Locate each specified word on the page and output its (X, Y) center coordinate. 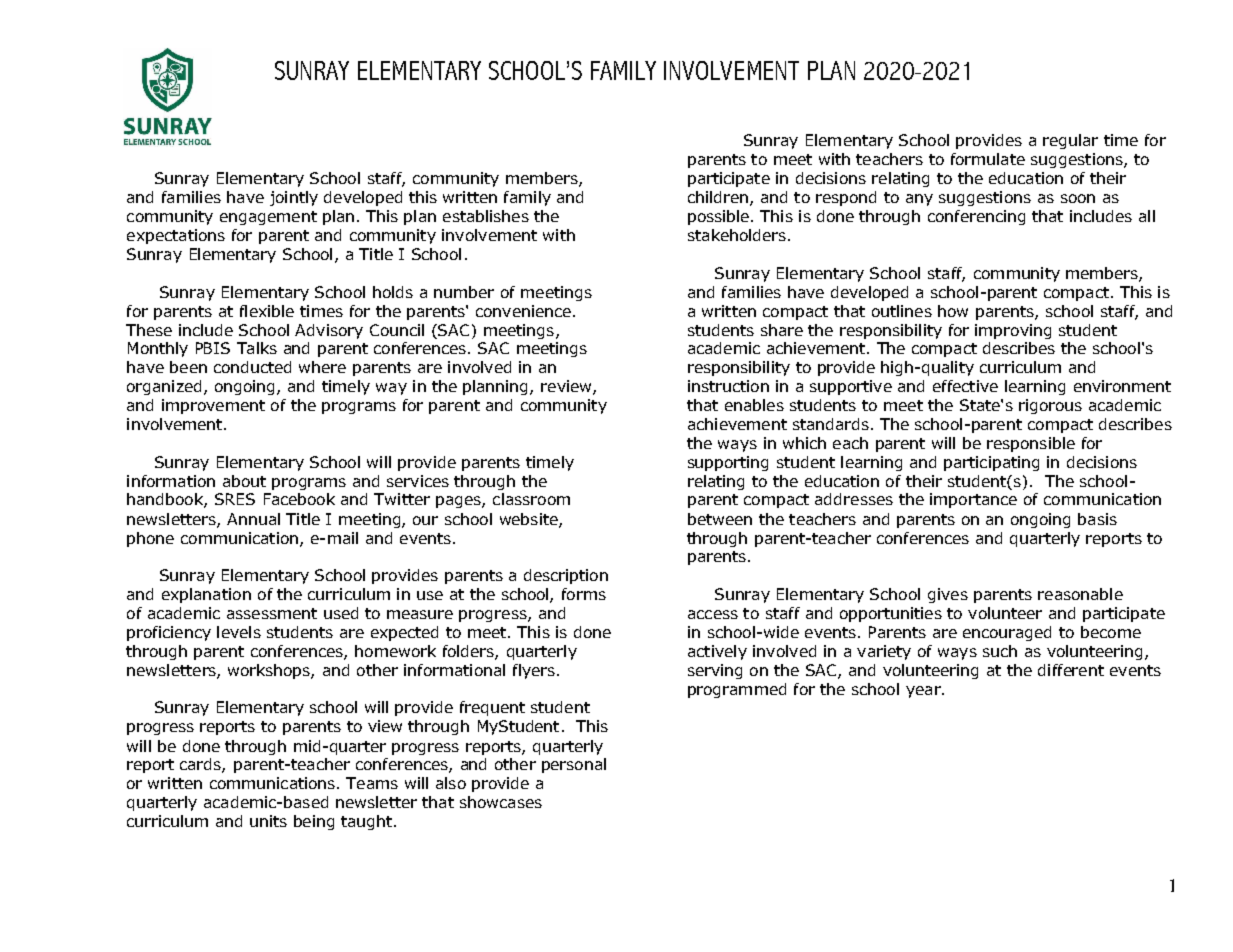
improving (1013, 331)
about (244, 481)
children (718, 197)
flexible (267, 311)
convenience (523, 311)
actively (717, 652)
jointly (294, 198)
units (268, 821)
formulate (988, 159)
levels (239, 632)
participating (991, 463)
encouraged (1007, 633)
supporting (728, 463)
